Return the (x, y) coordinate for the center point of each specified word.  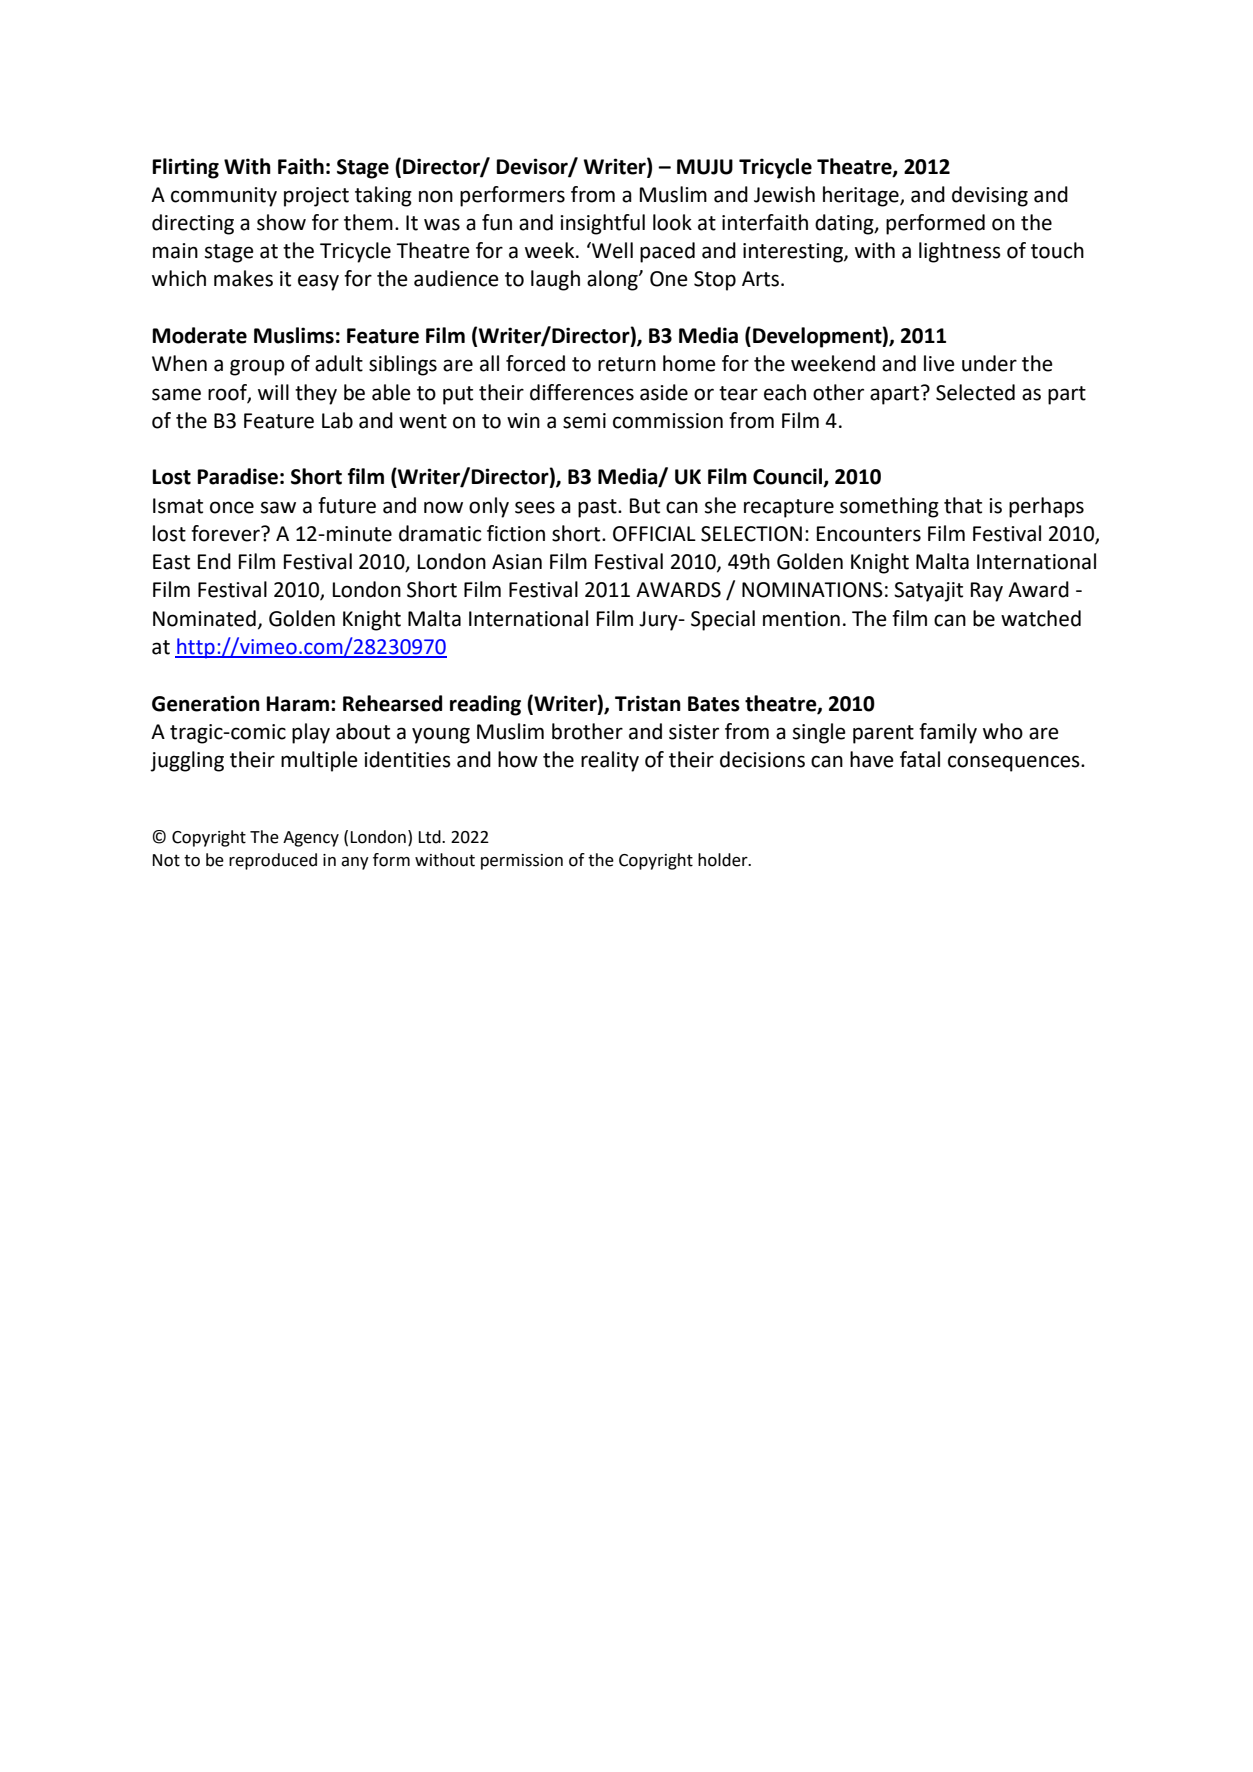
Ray (987, 592)
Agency (311, 839)
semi (584, 421)
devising (990, 196)
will (273, 392)
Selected (975, 392)
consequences (1015, 763)
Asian (517, 562)
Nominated (204, 618)
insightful (602, 224)
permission (522, 862)
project (316, 197)
